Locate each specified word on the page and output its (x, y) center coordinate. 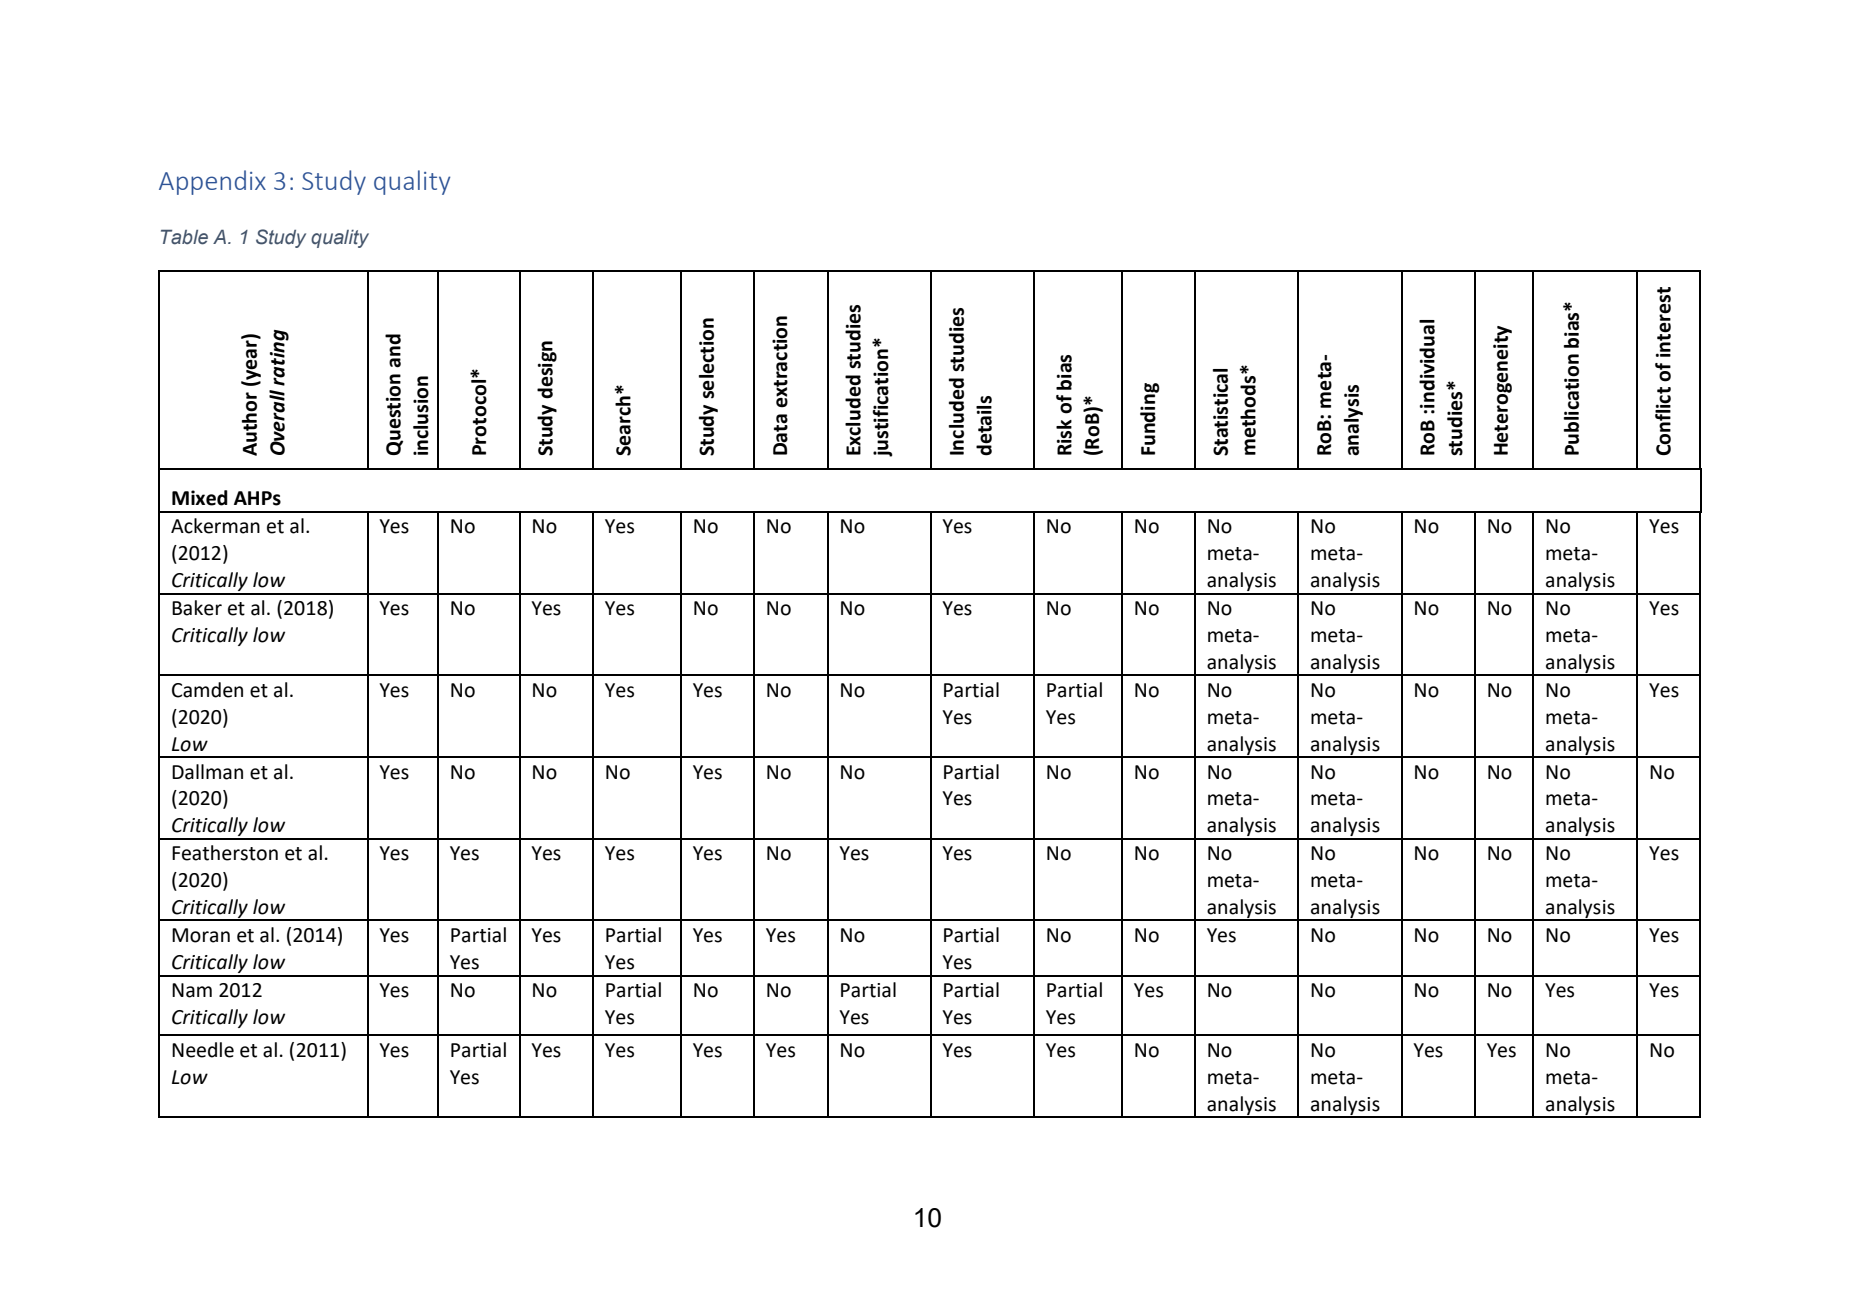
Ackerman (215, 526)
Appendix (212, 182)
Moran (201, 935)
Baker (197, 608)
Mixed (200, 498)
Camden (207, 690)
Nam (192, 990)
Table (184, 237)
